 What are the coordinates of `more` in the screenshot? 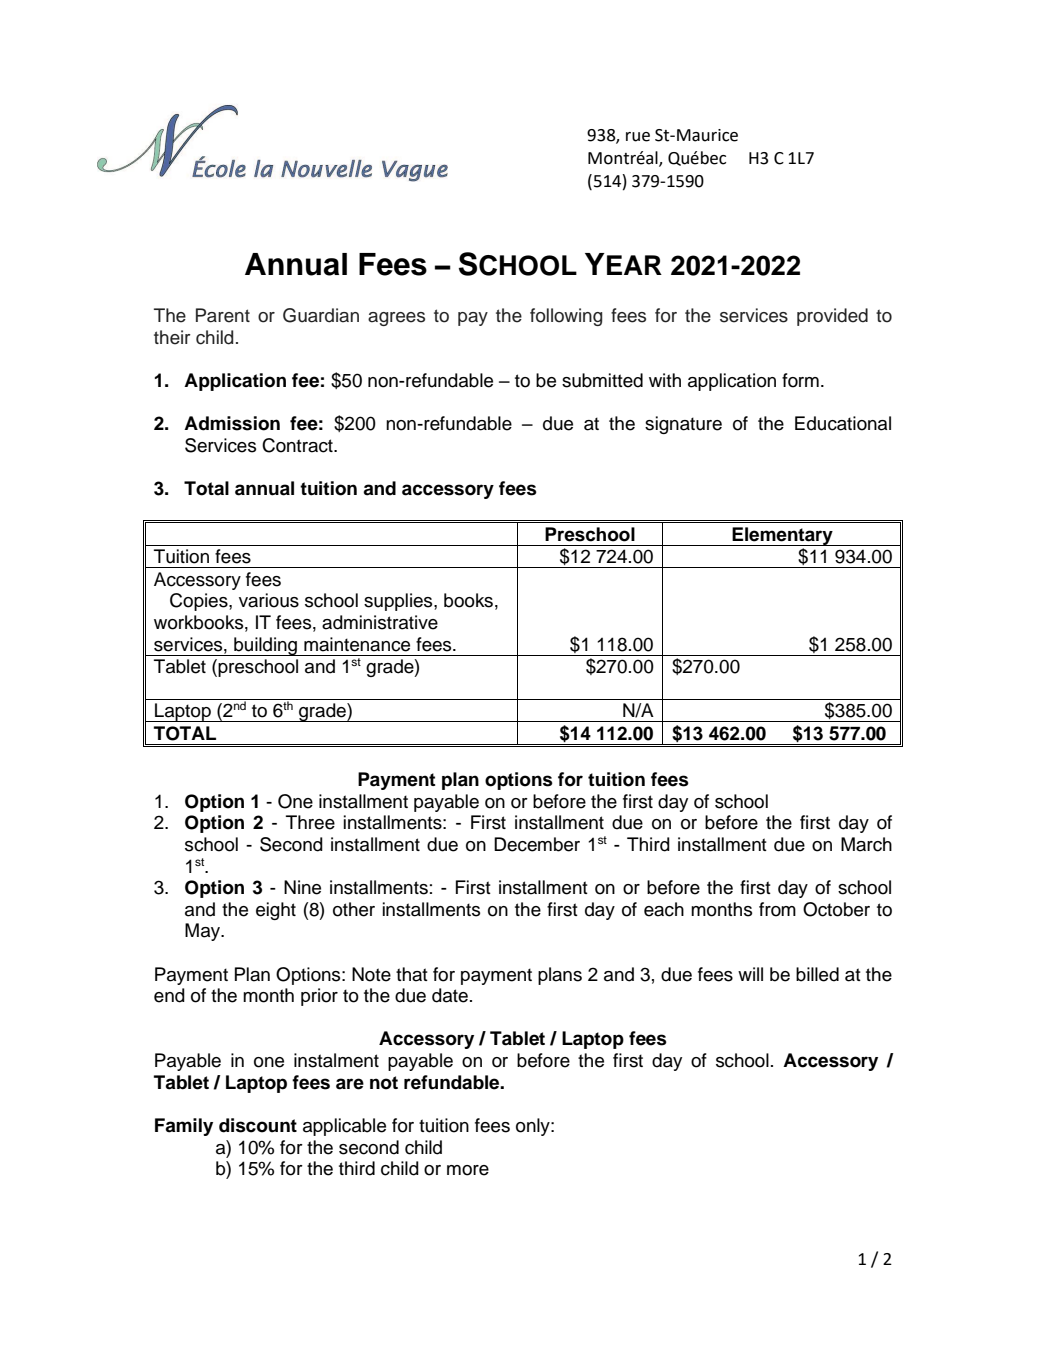 It's located at (468, 1170).
